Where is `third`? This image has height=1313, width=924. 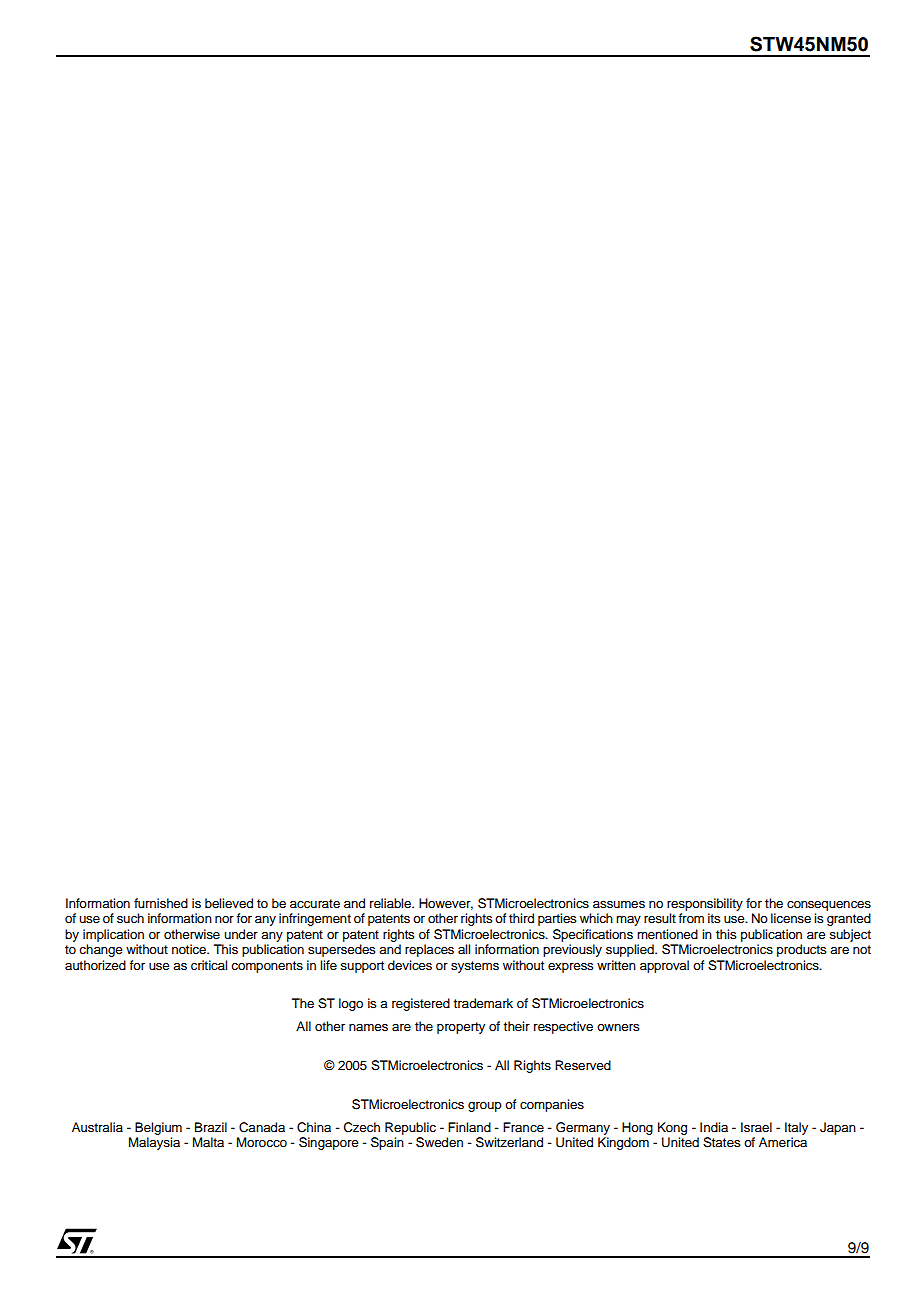 third is located at coordinates (521, 918).
